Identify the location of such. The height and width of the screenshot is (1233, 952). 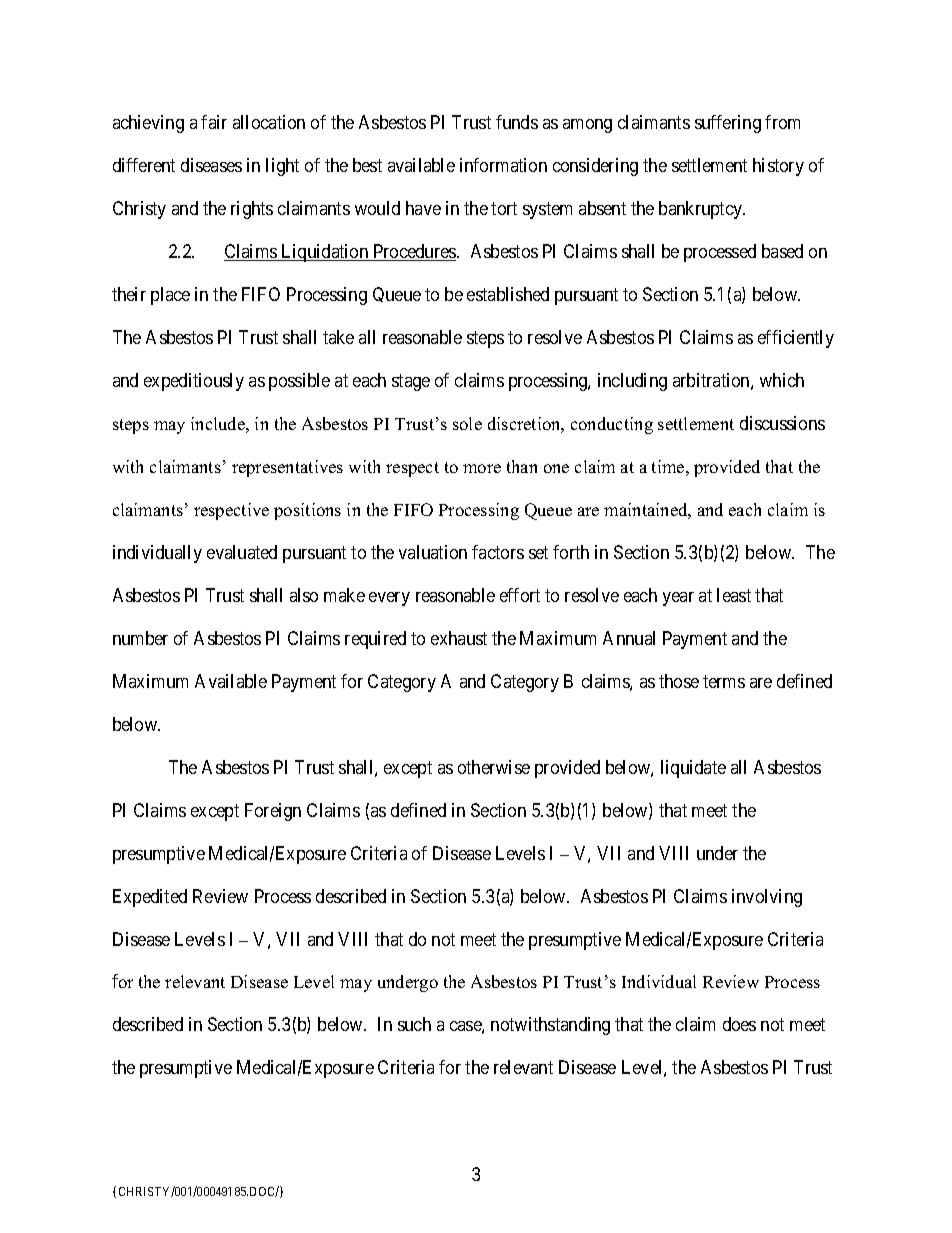
(414, 1024).
